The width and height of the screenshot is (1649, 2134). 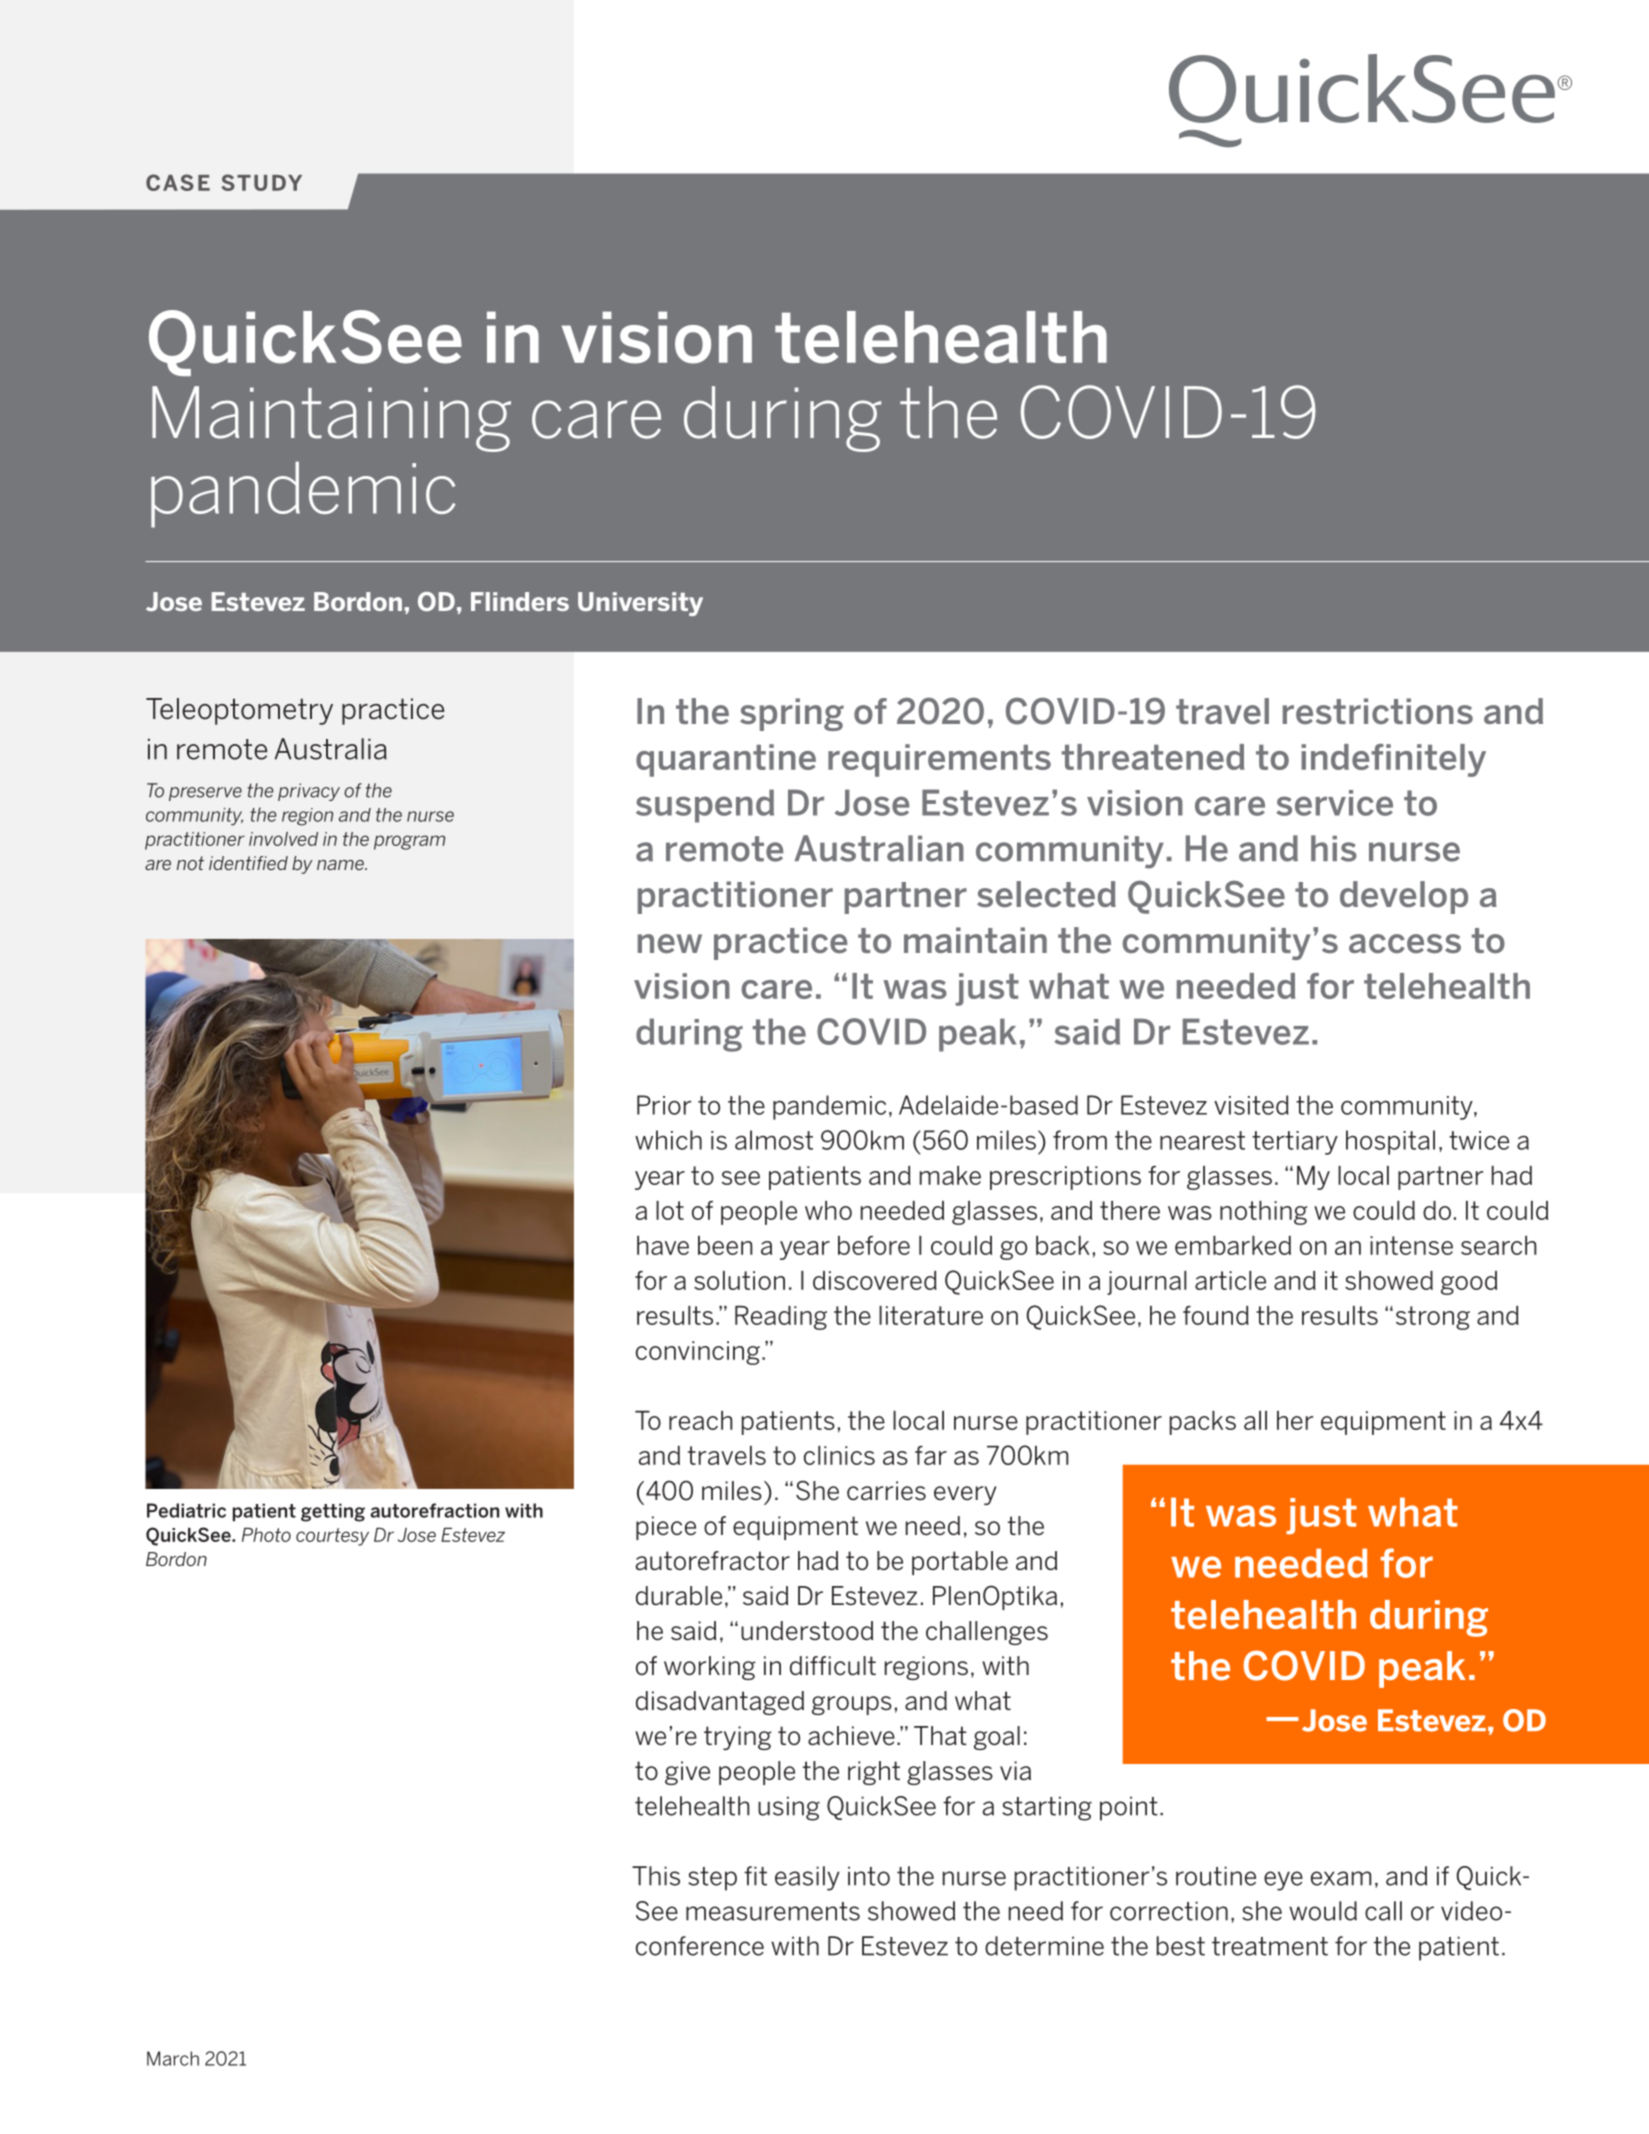 I want to click on spring, so click(x=792, y=714).
